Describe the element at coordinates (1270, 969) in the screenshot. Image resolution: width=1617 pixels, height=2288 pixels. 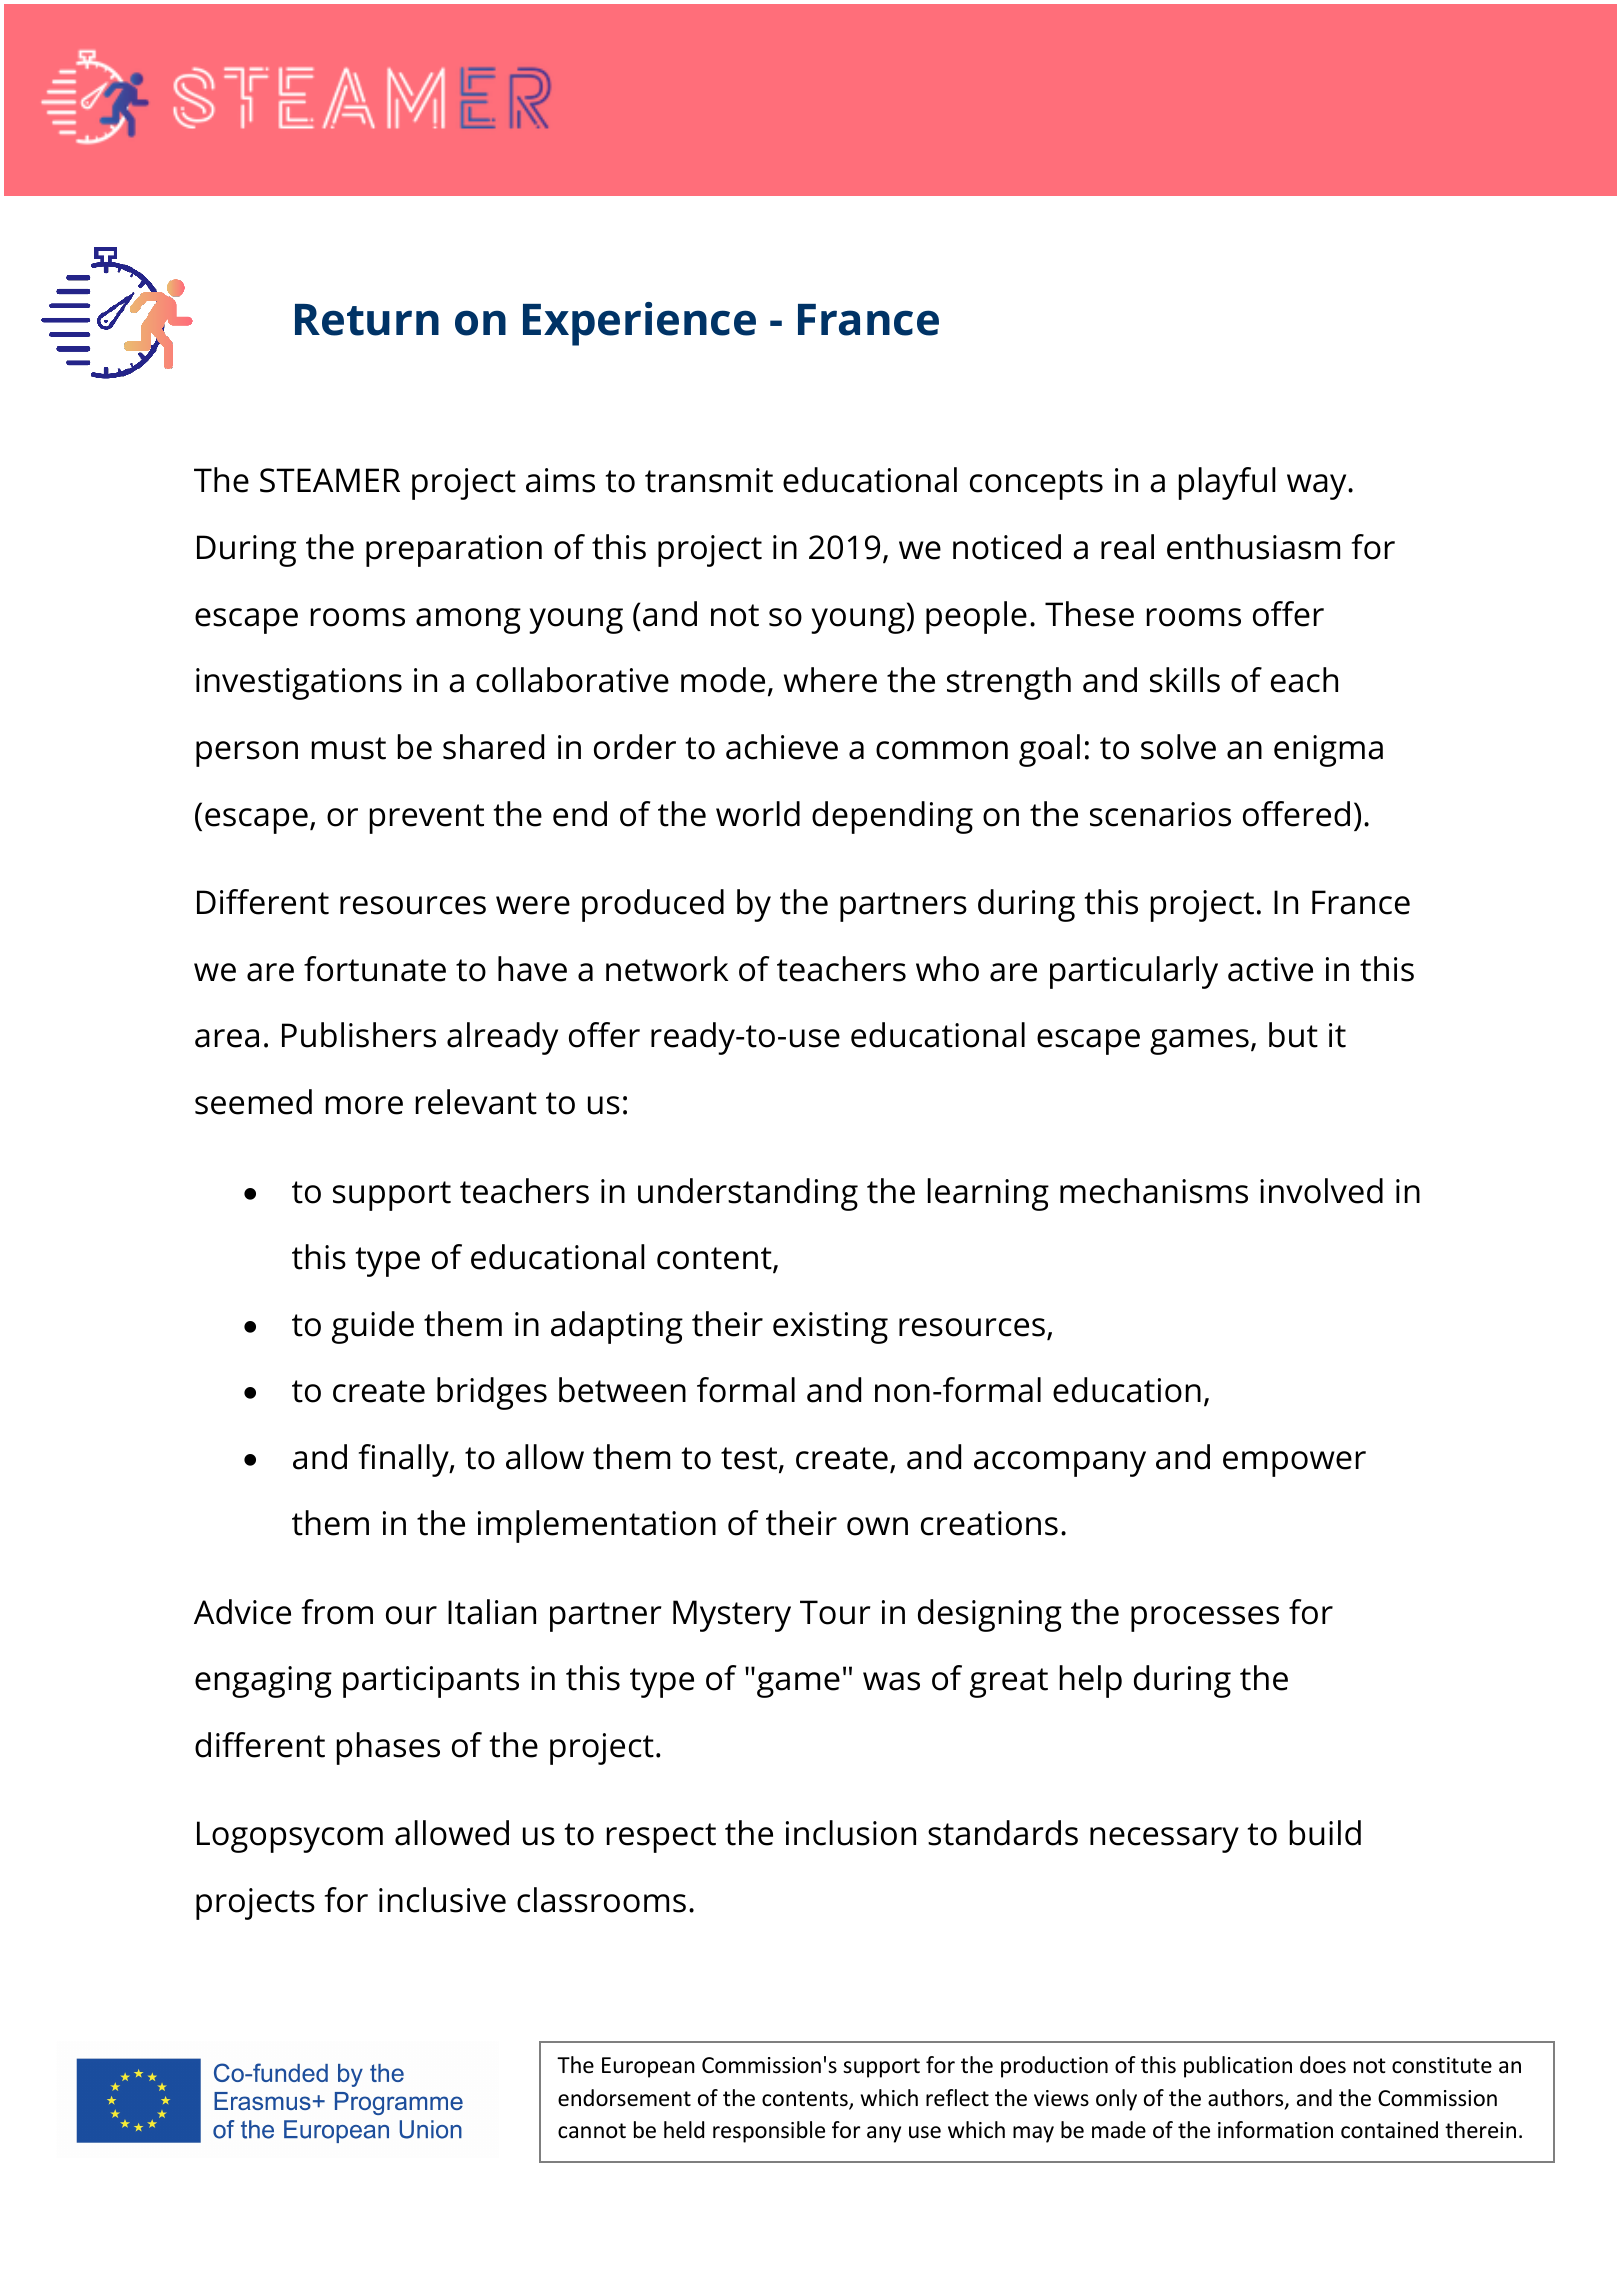
I see `active` at that location.
